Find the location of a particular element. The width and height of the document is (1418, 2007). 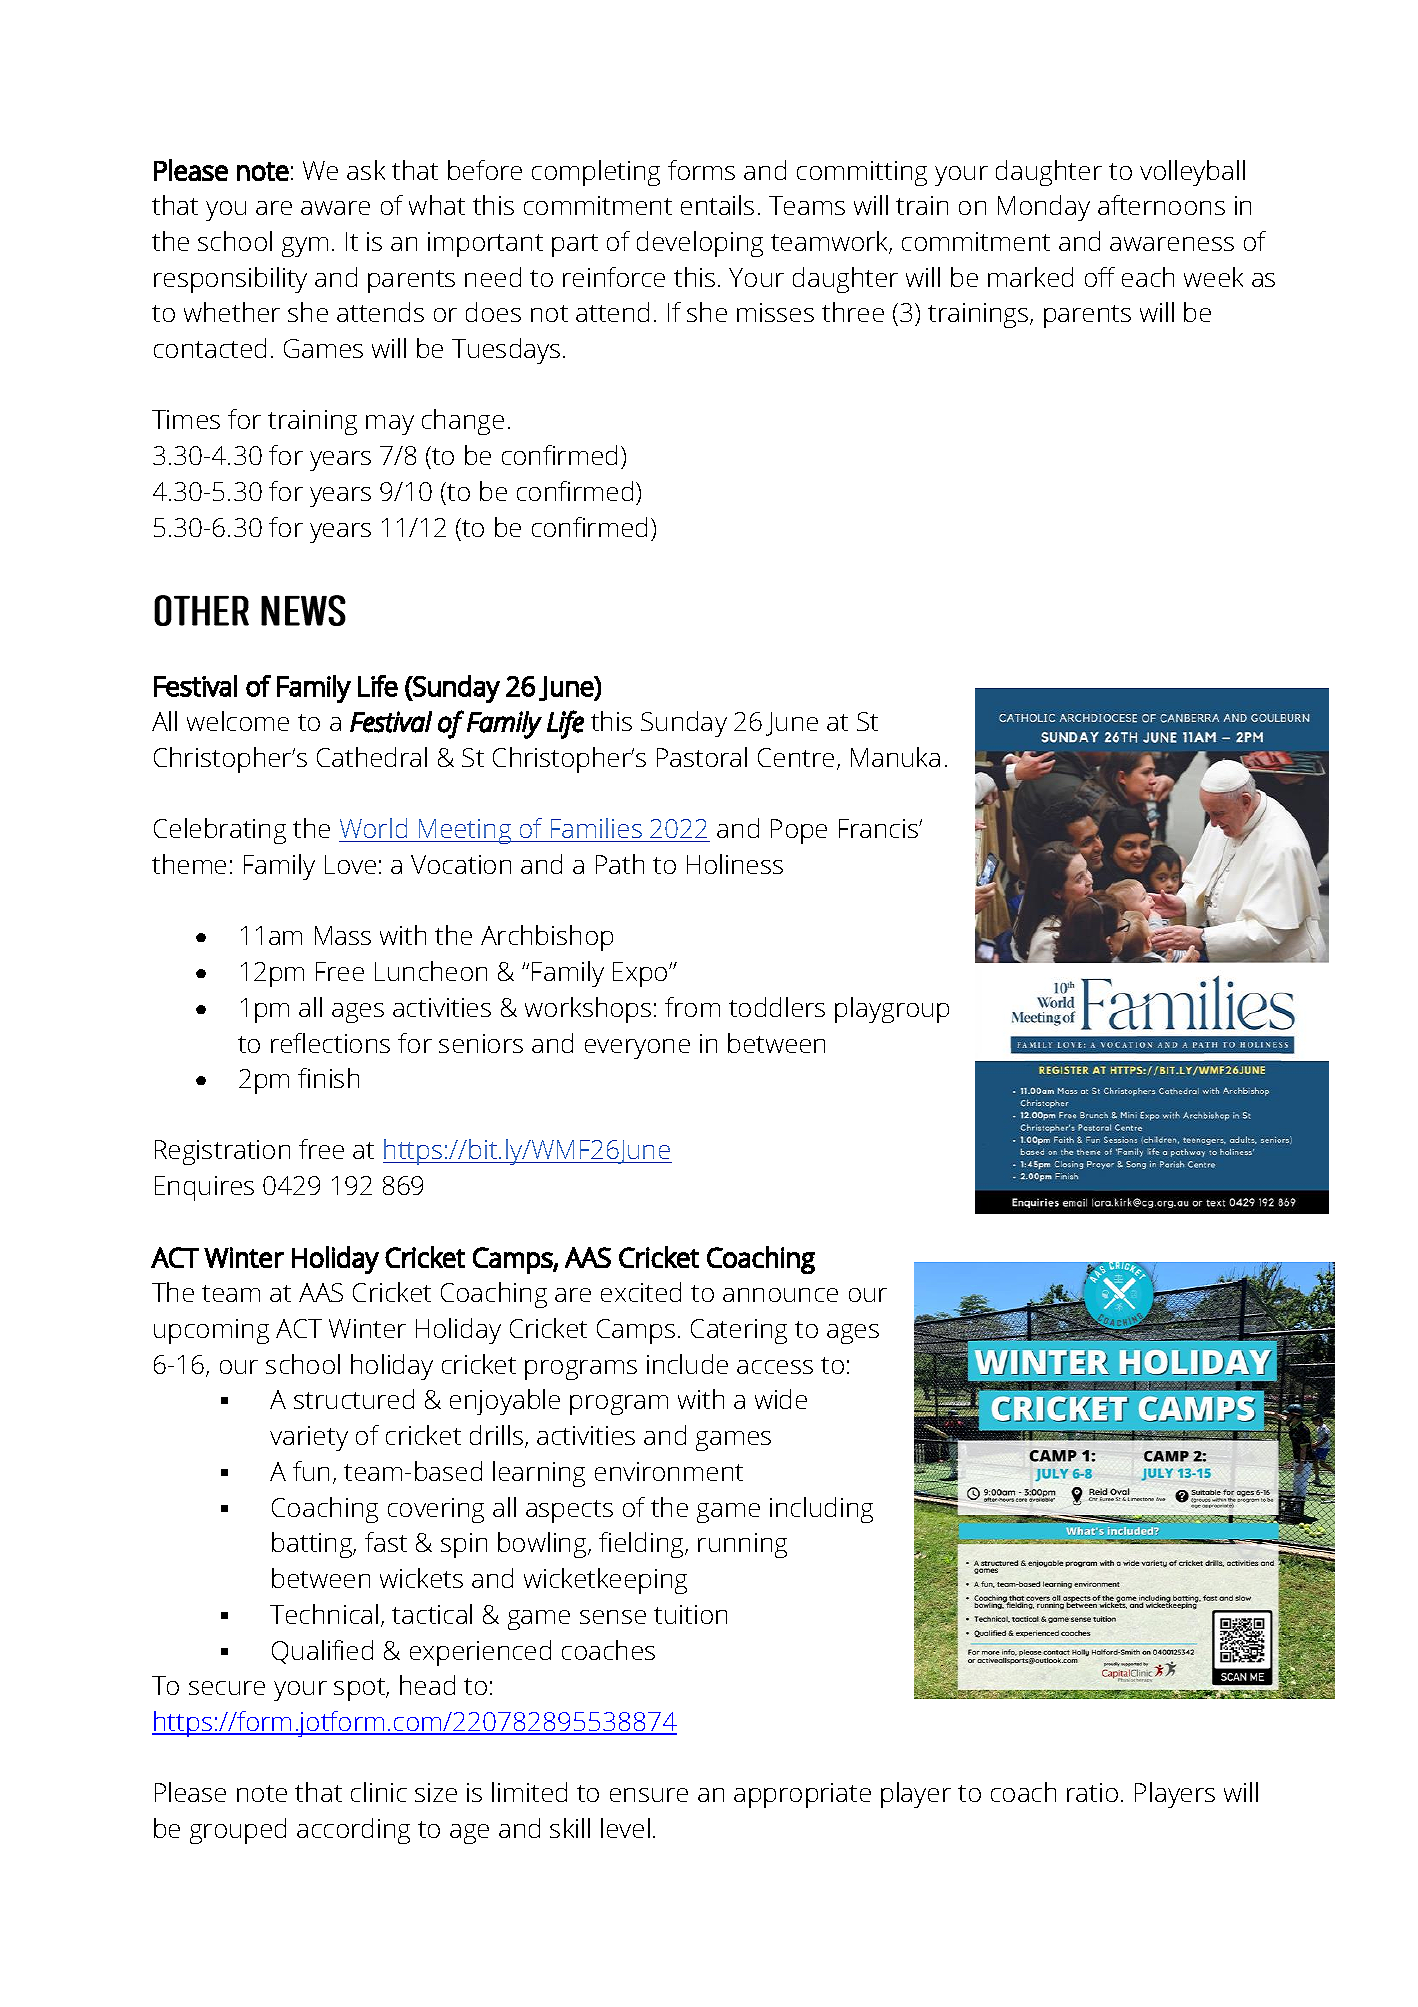

structured is located at coordinates (354, 1399).
